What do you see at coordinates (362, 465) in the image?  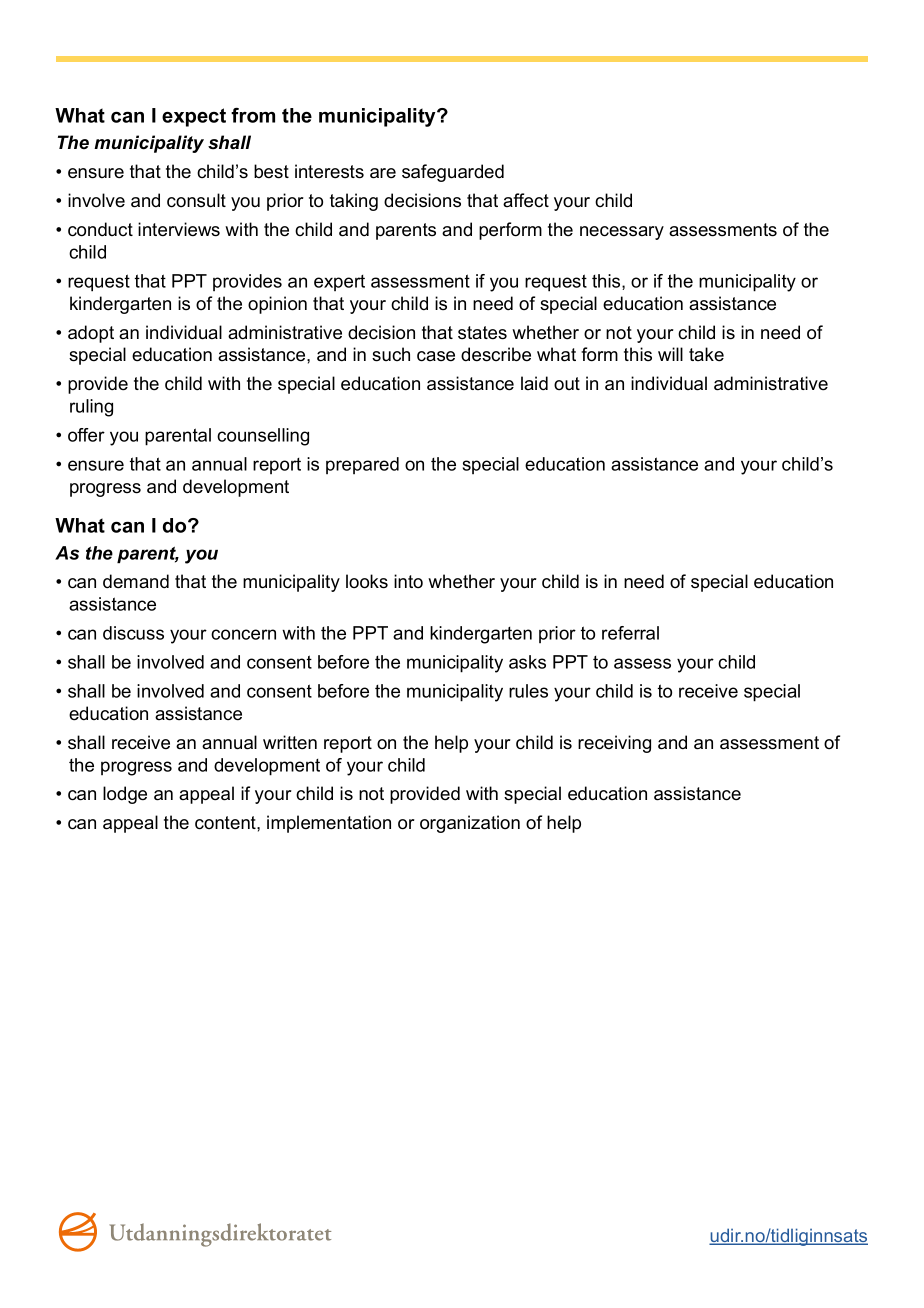 I see `prepared` at bounding box center [362, 465].
